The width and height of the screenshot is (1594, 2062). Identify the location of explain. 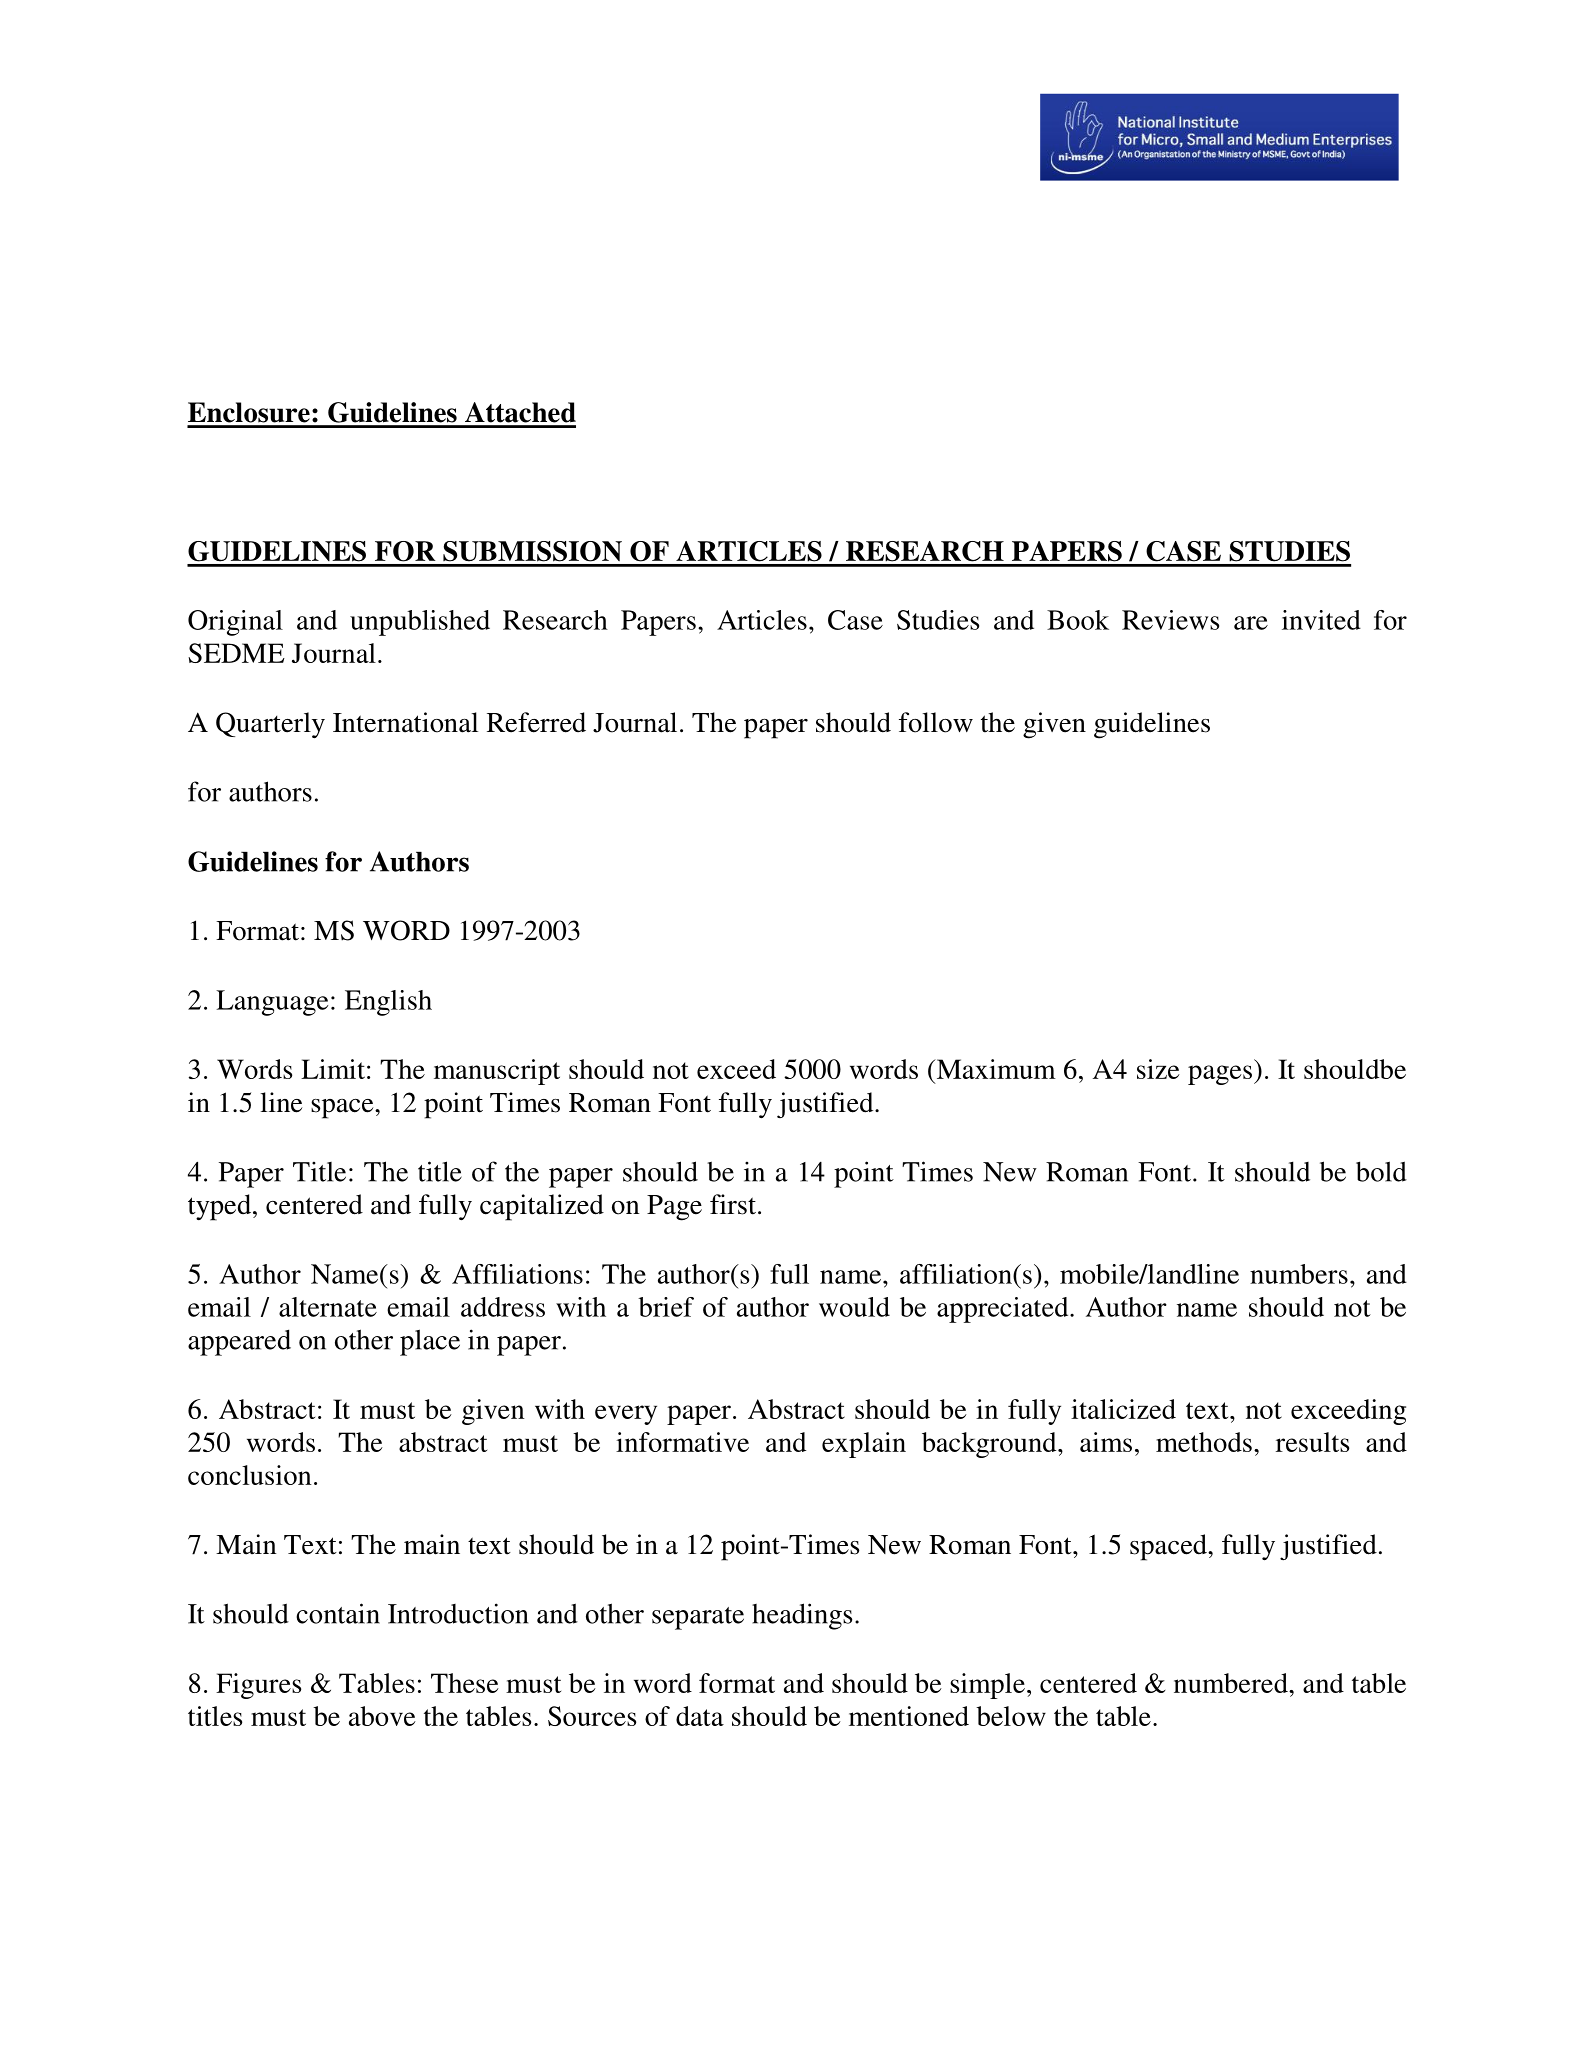
(864, 1445).
